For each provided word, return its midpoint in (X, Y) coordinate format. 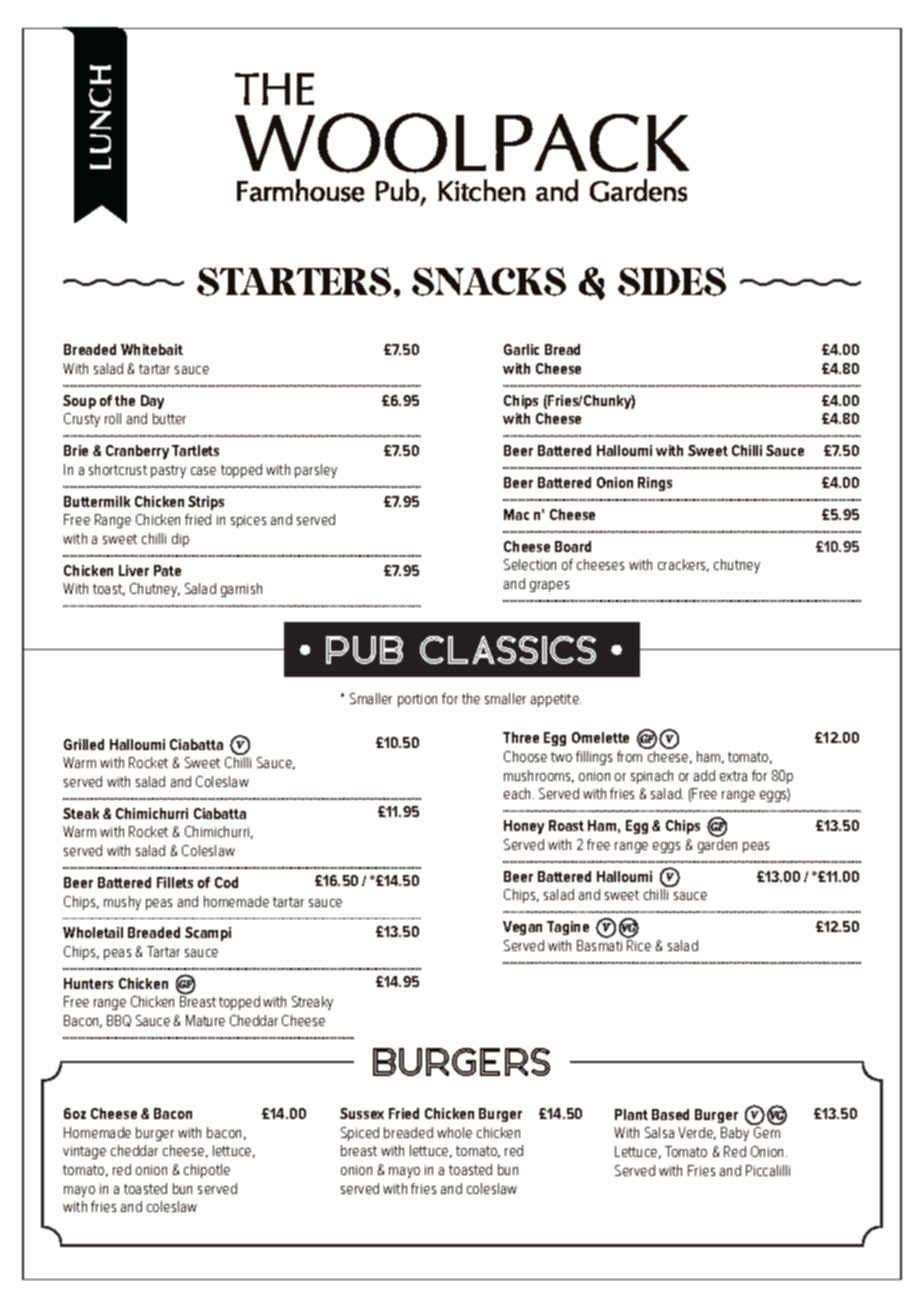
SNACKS (489, 281)
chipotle (207, 1171)
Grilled (84, 744)
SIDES (672, 281)
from (629, 756)
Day (152, 402)
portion (417, 700)
